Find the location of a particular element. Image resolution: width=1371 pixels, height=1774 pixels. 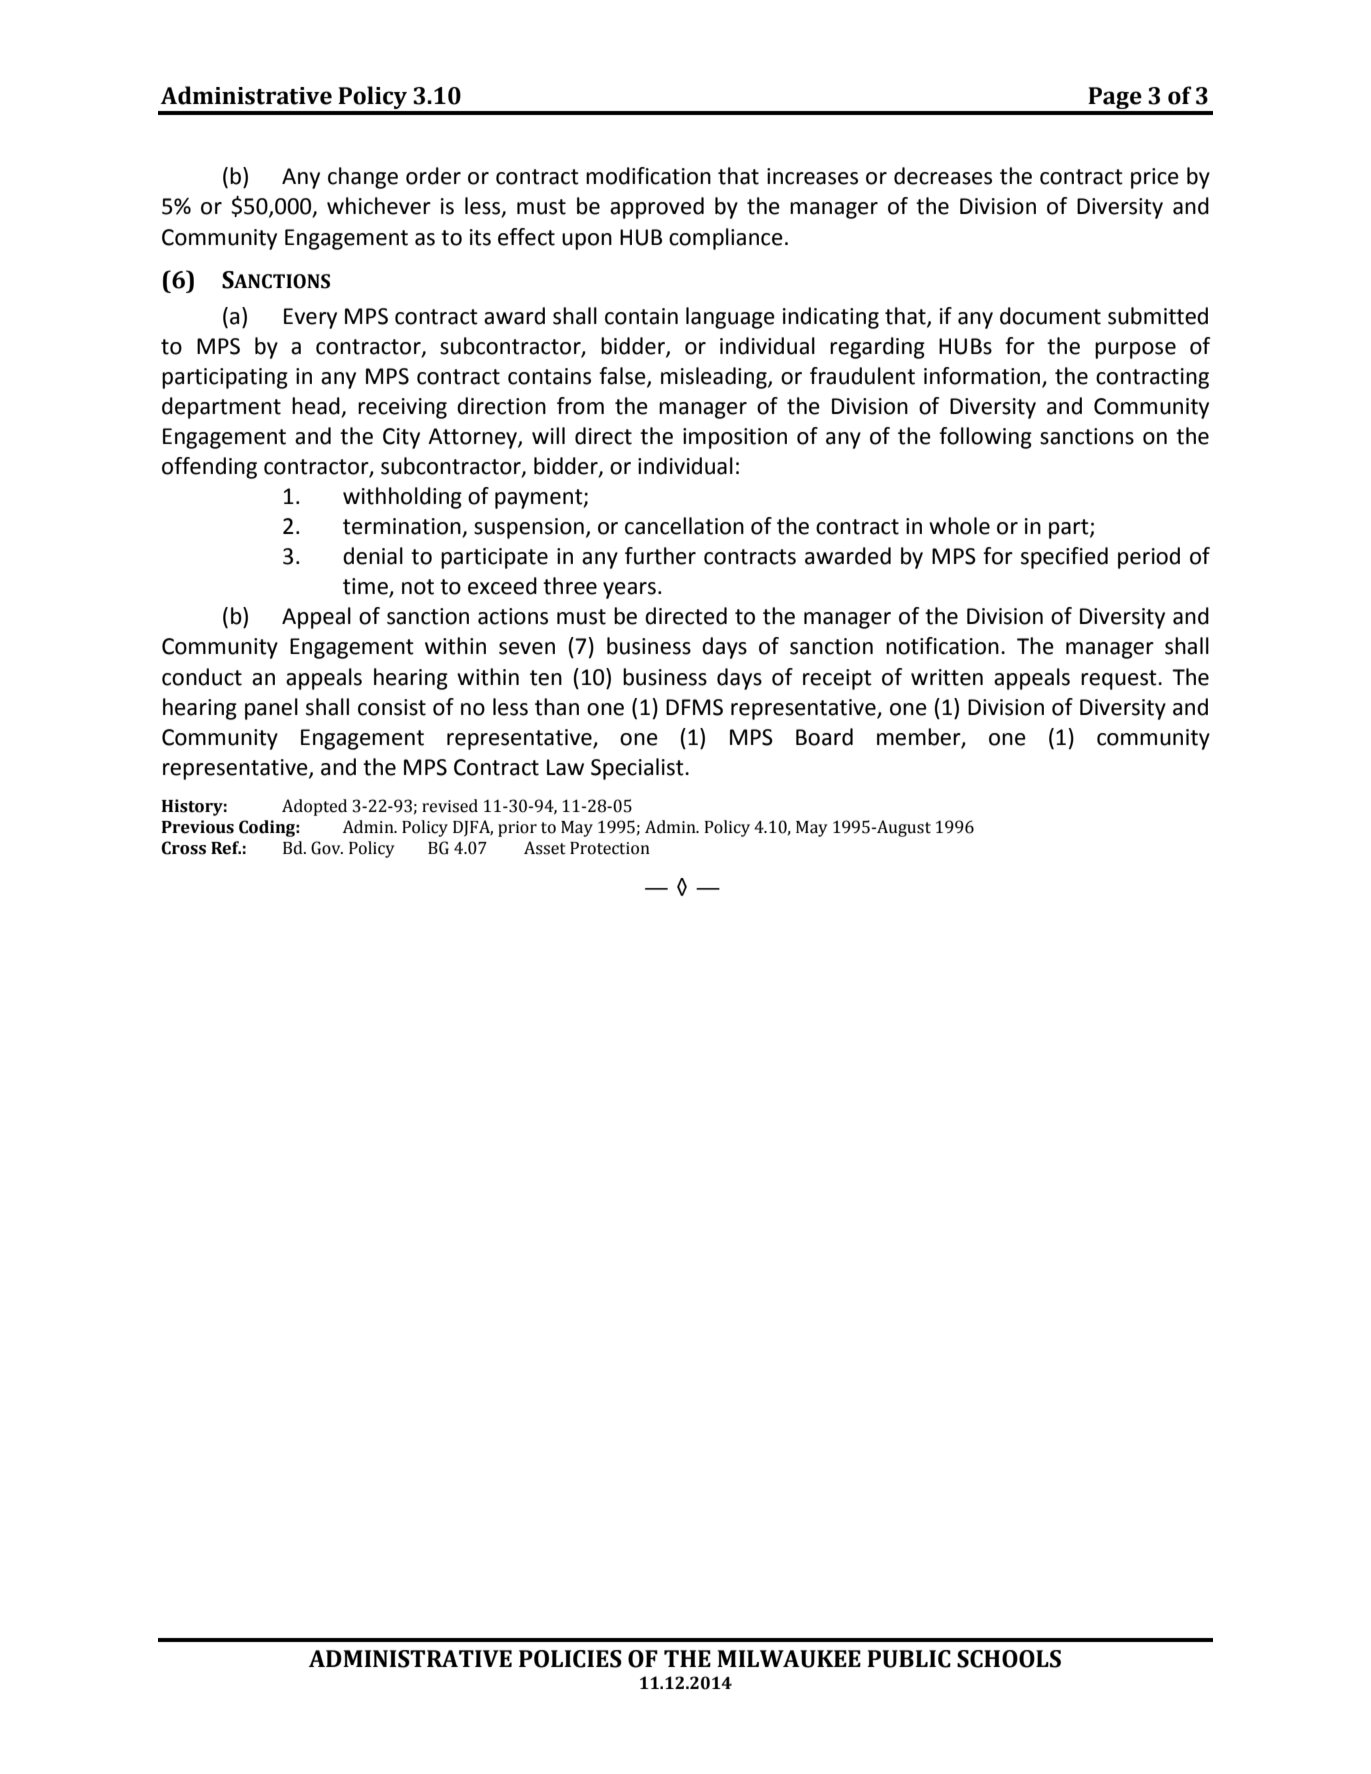

decreases is located at coordinates (943, 176).
